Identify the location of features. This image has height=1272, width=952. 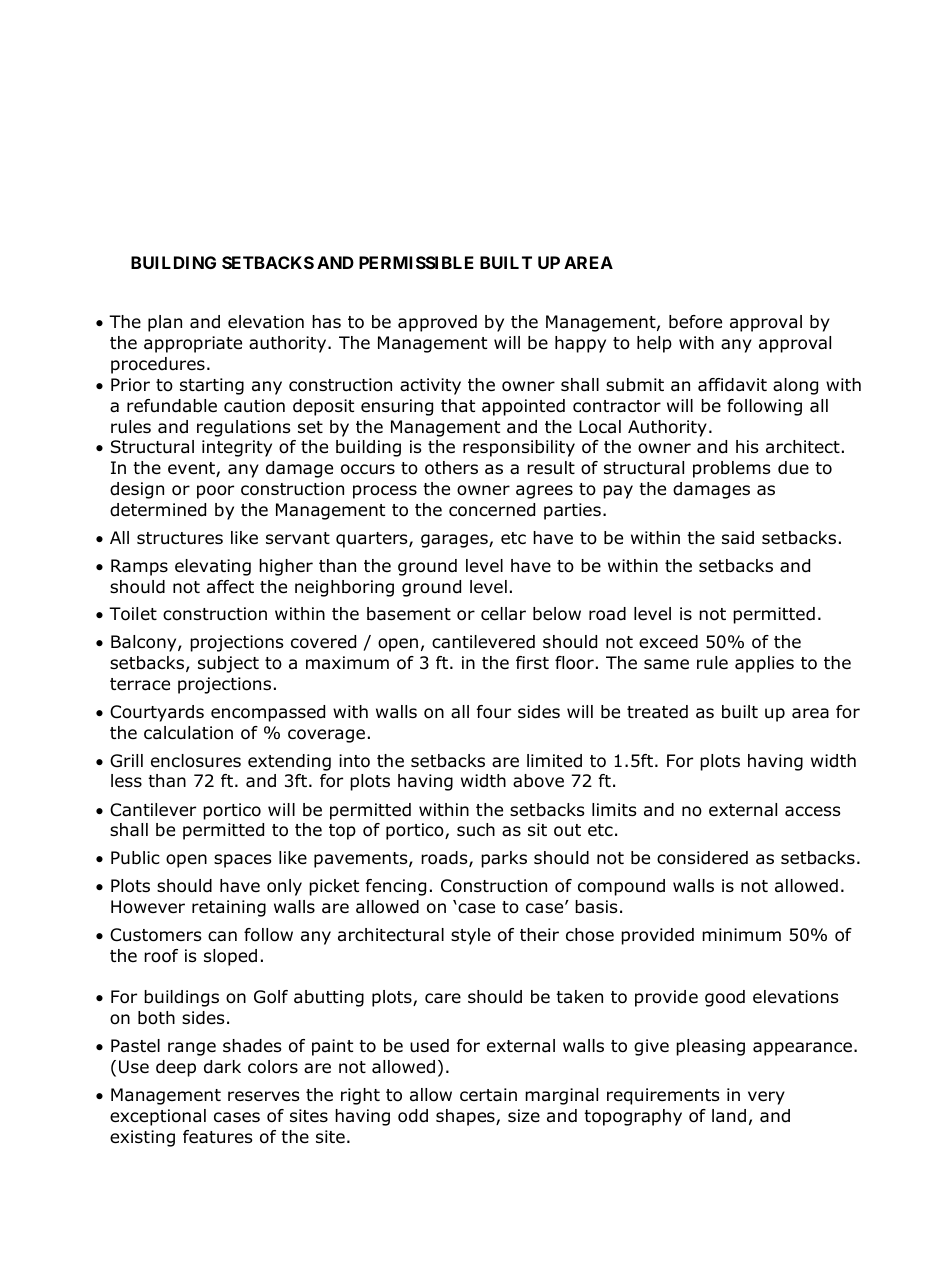
(218, 1137).
